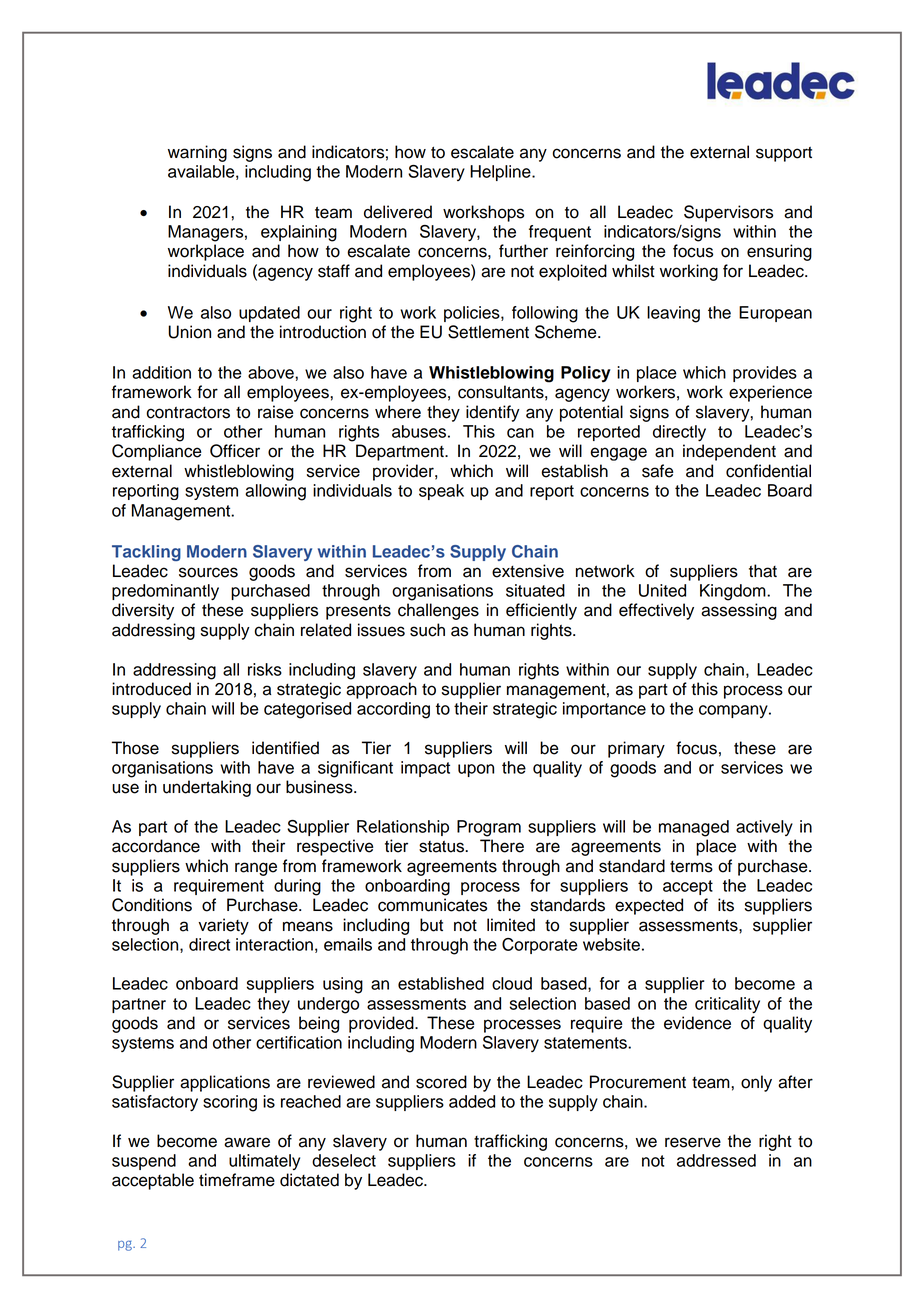 Image resolution: width=924 pixels, height=1308 pixels. Describe the element at coordinates (739, 611) in the page. I see `assessing` at that location.
